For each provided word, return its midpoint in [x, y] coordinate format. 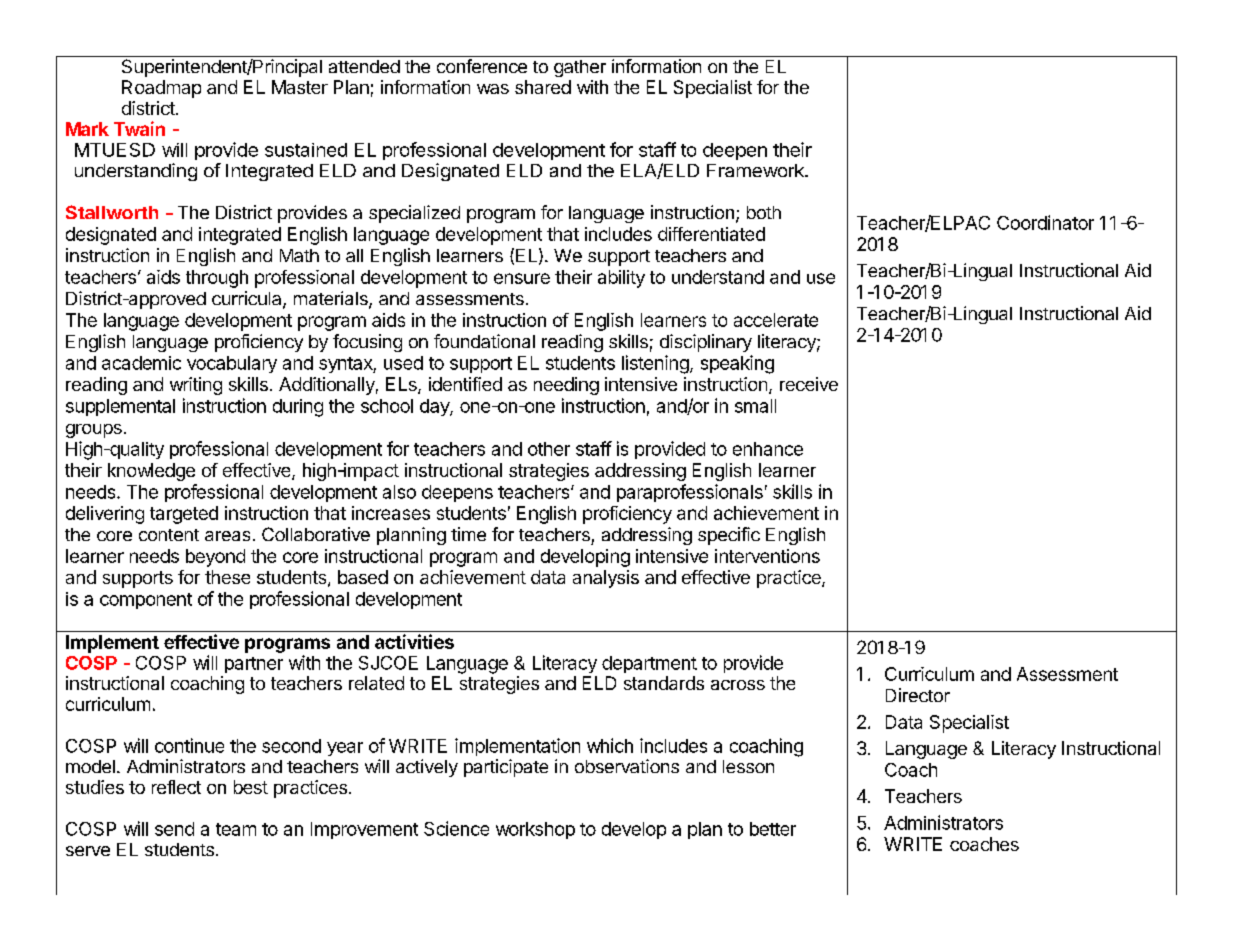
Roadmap [161, 89]
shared [543, 87]
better [773, 829]
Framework [756, 170]
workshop [535, 830]
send [174, 829]
